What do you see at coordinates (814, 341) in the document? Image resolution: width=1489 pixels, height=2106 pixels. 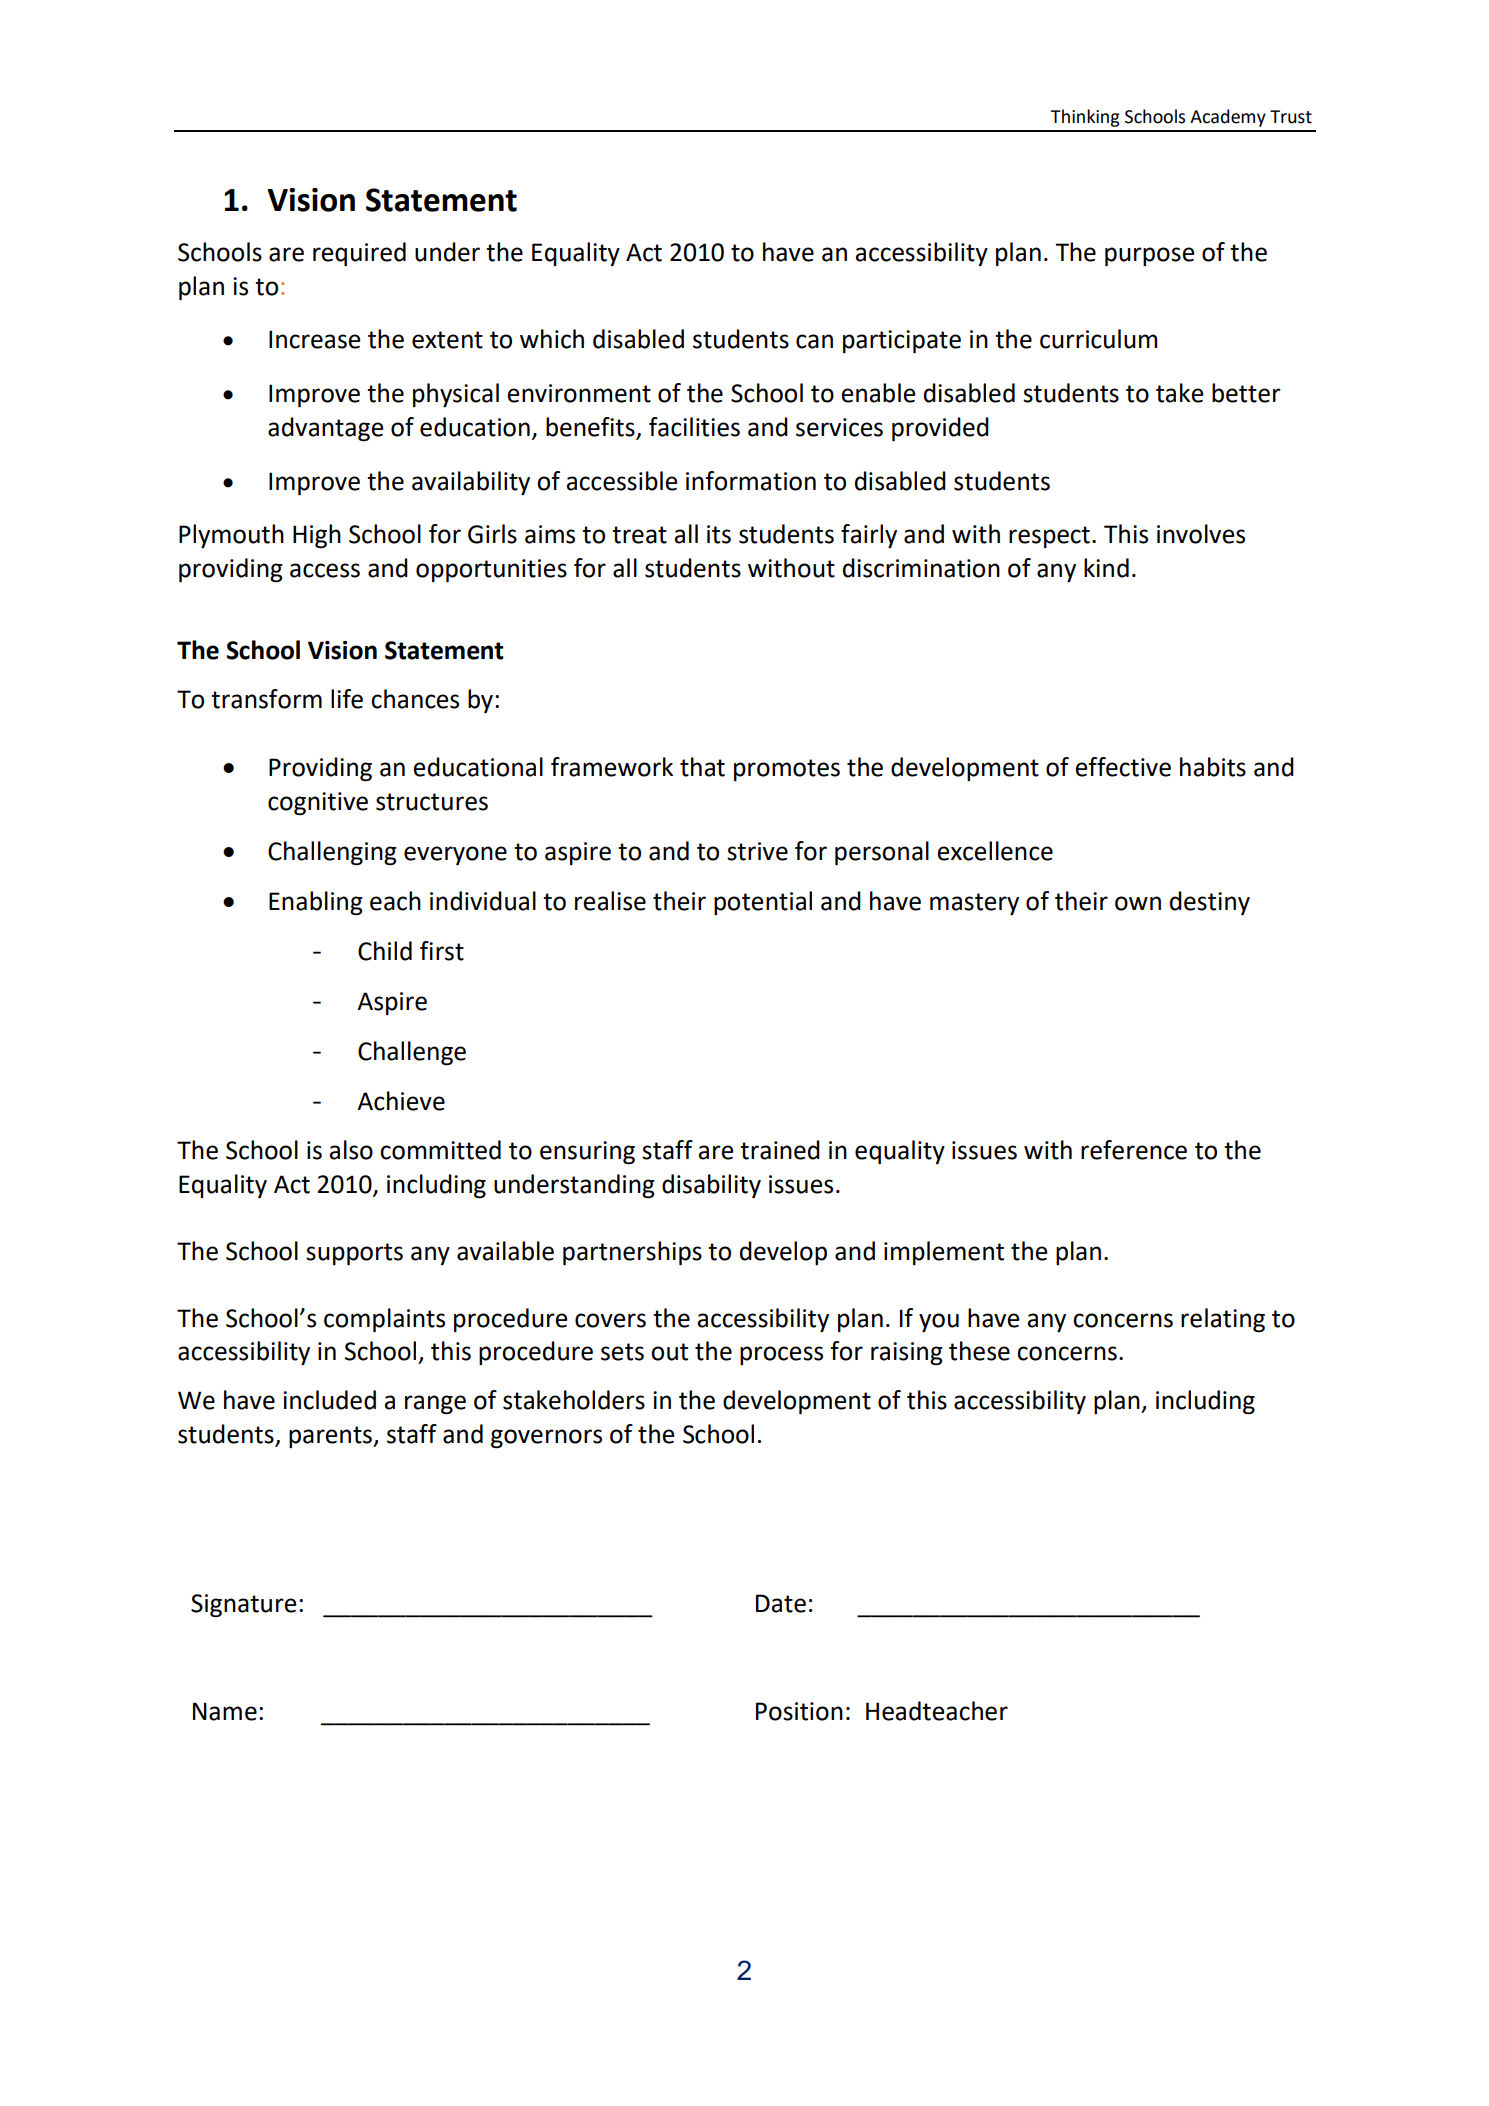 I see `can` at bounding box center [814, 341].
